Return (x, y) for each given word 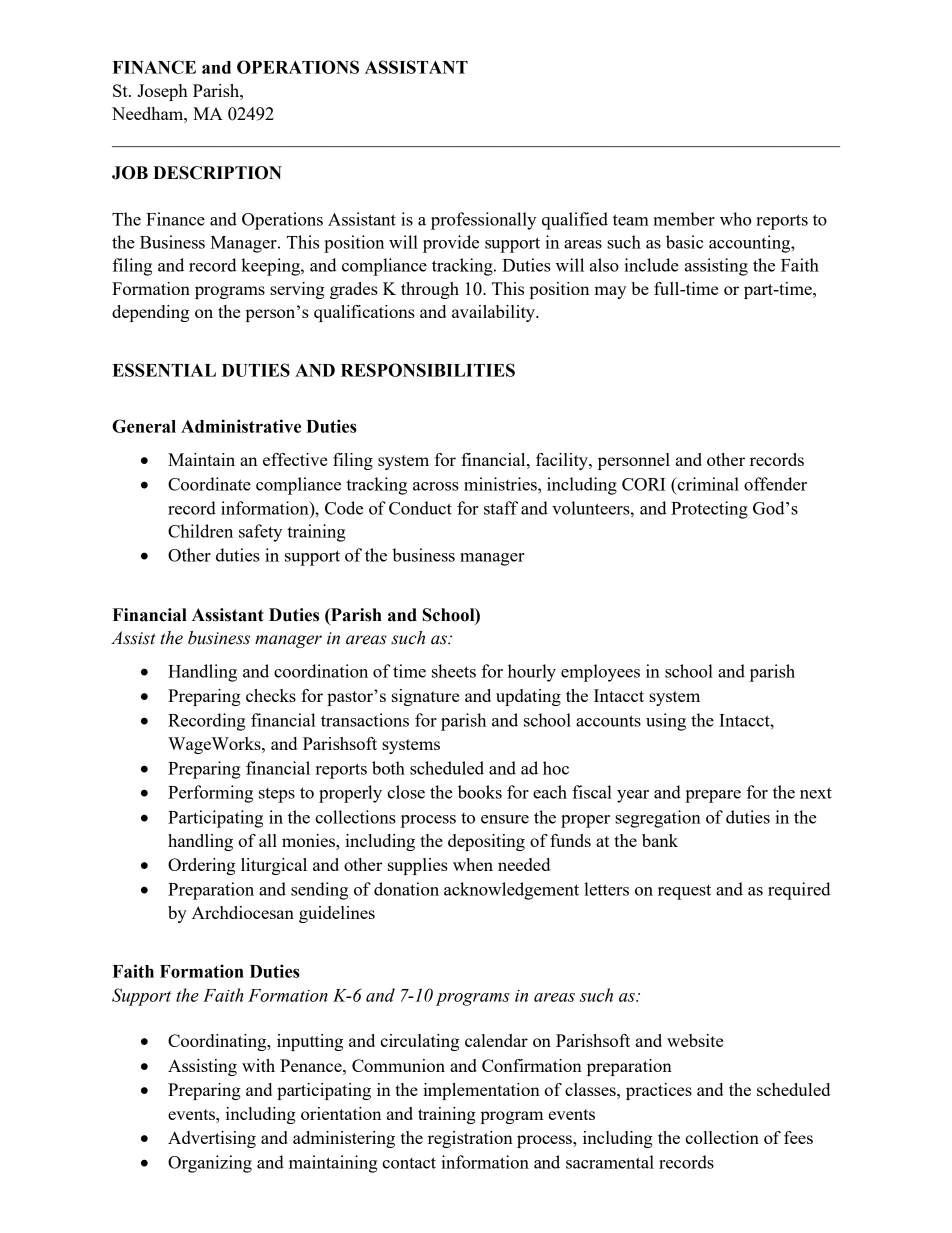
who (735, 219)
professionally (483, 221)
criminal (707, 484)
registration (470, 1139)
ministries (501, 484)
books (480, 792)
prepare (713, 796)
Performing (210, 794)
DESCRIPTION (217, 173)
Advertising (212, 1139)
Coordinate (209, 484)
